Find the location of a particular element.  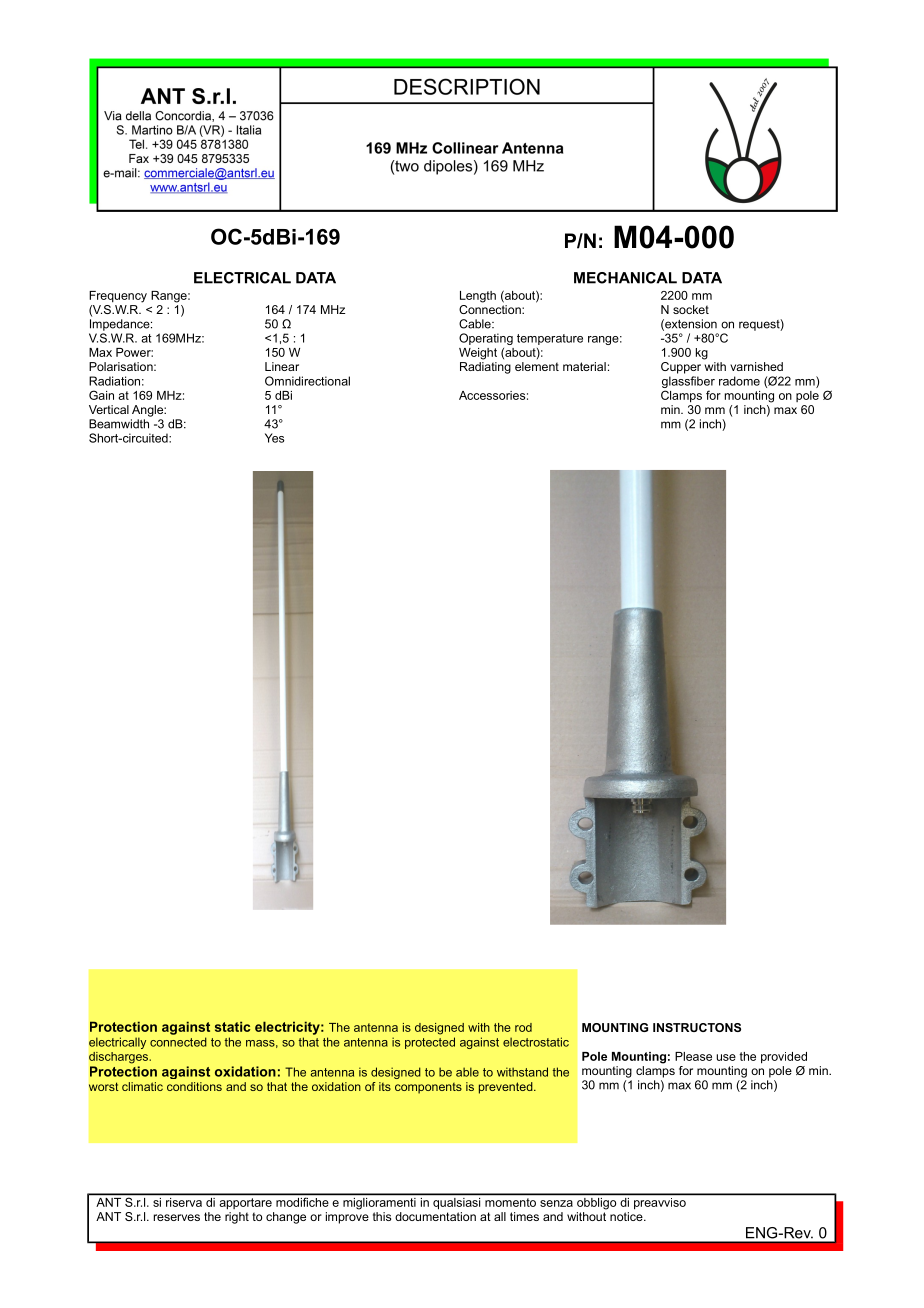

Radiating is located at coordinates (485, 368).
